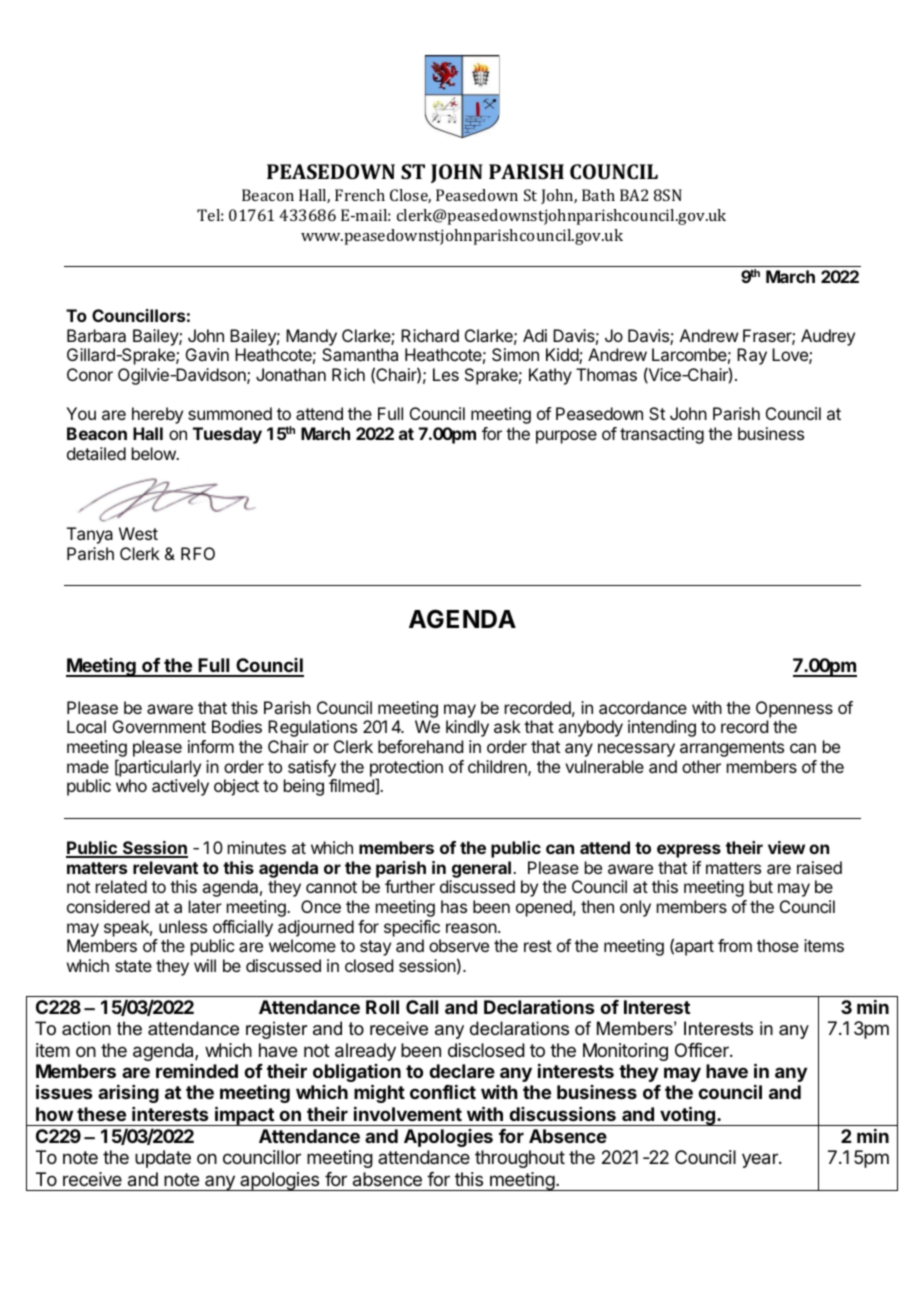  Describe the element at coordinates (598, 195) in the screenshot. I see `Bath` at that location.
